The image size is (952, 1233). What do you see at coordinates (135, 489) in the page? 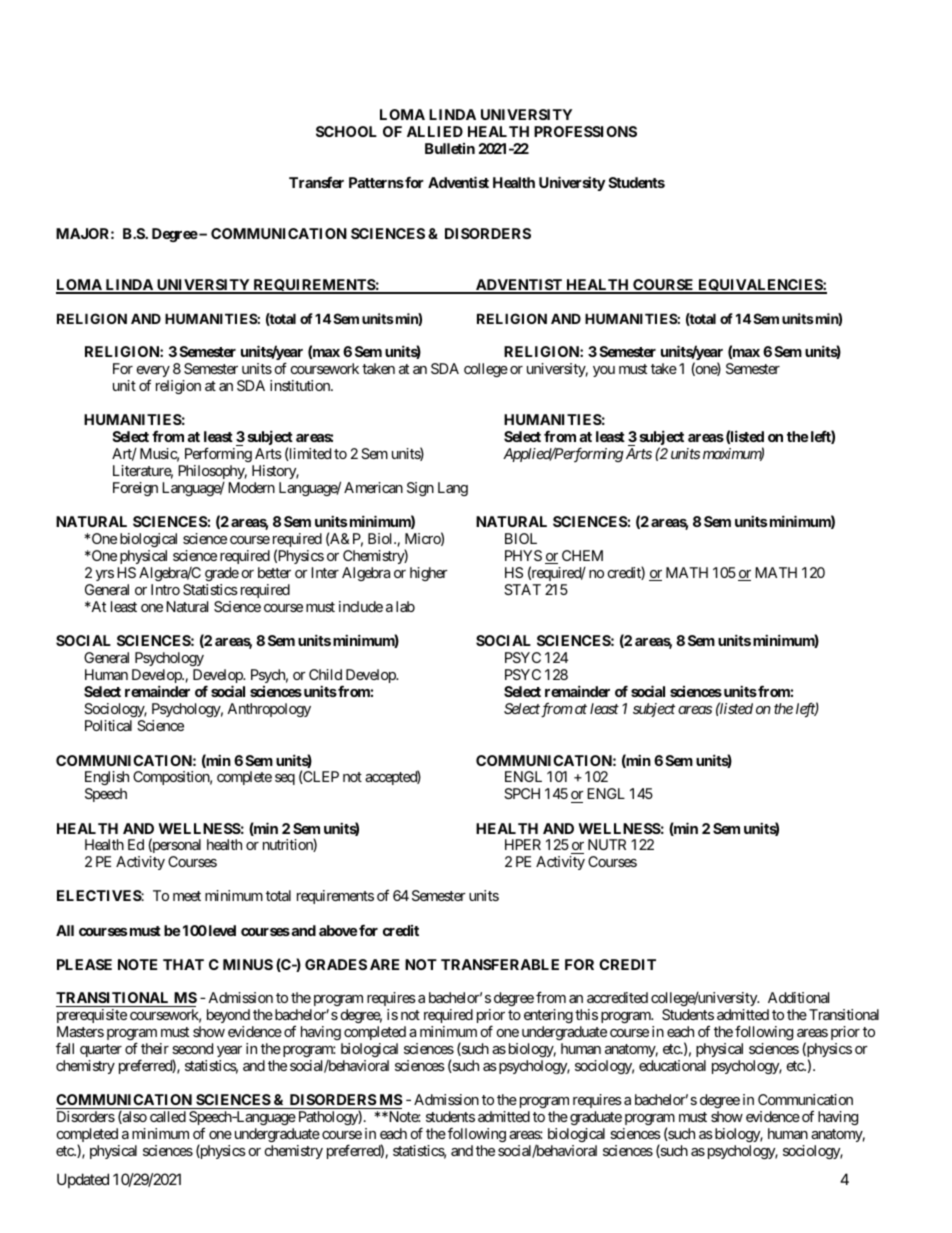
I see `Foreign` at bounding box center [135, 489].
